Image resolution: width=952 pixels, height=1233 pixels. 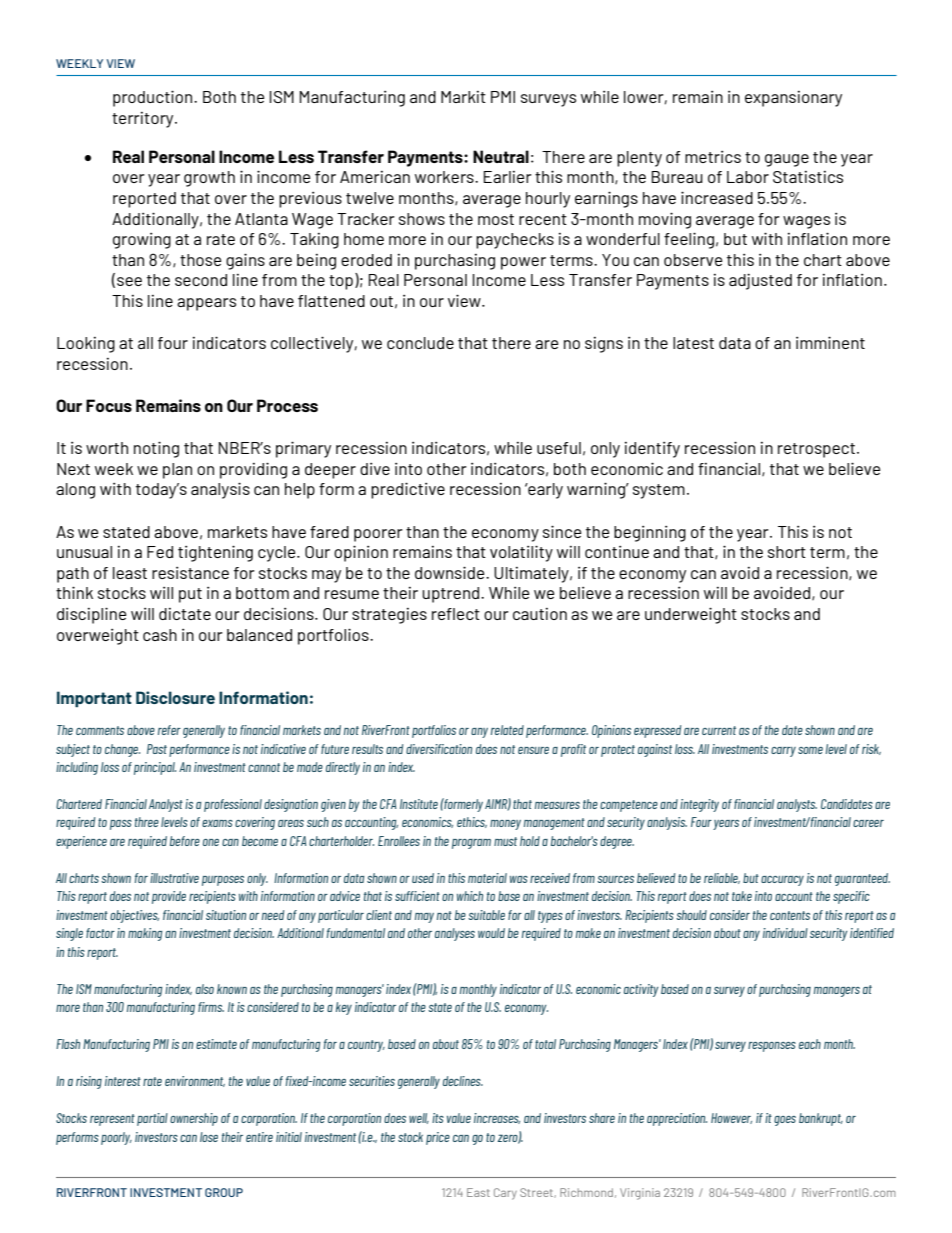 I want to click on gauge, so click(x=787, y=160).
